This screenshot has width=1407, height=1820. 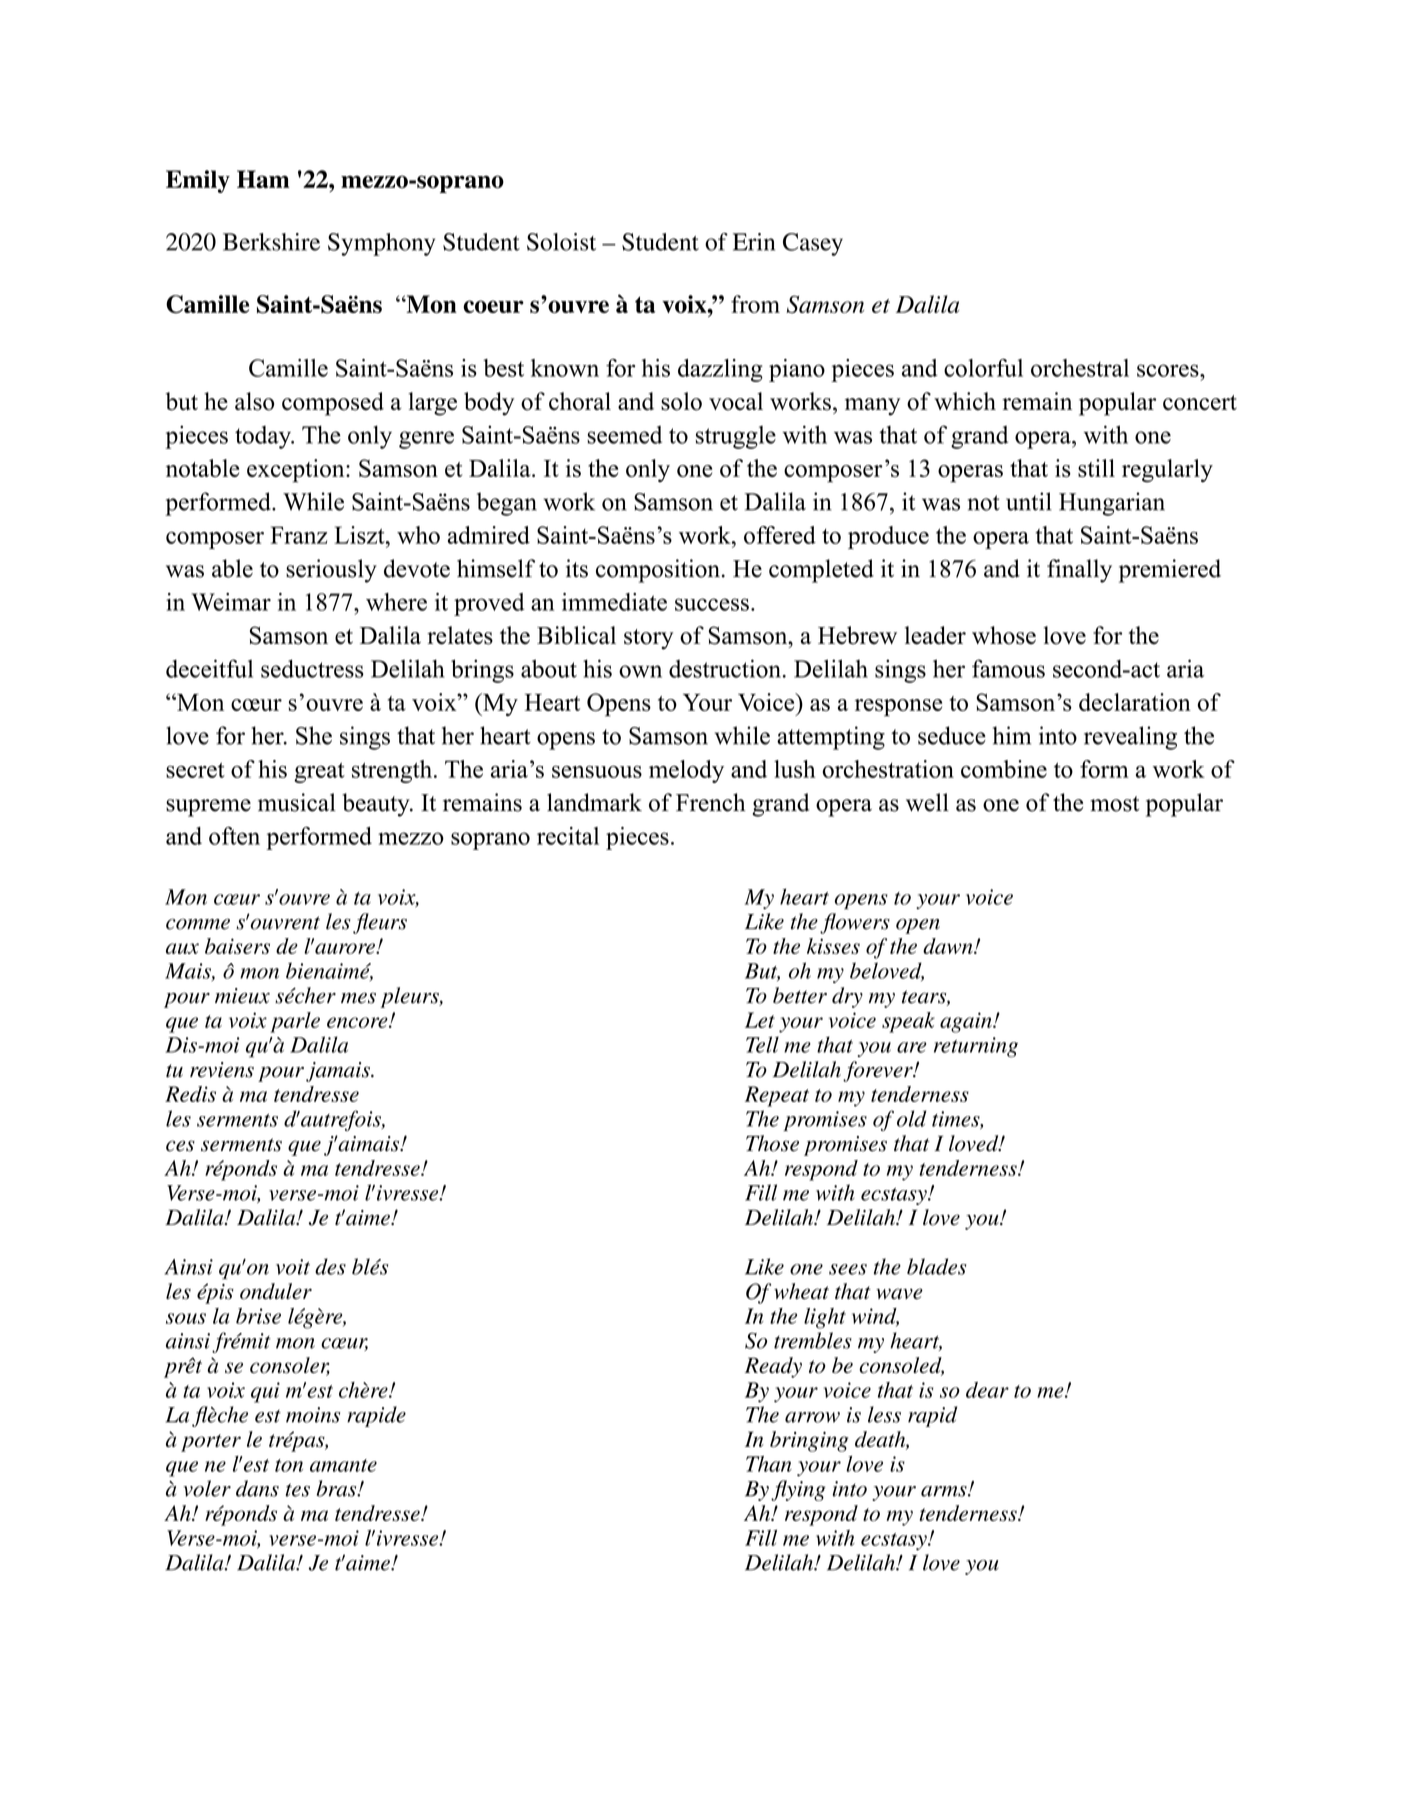 I want to click on Weimar, so click(x=231, y=602).
